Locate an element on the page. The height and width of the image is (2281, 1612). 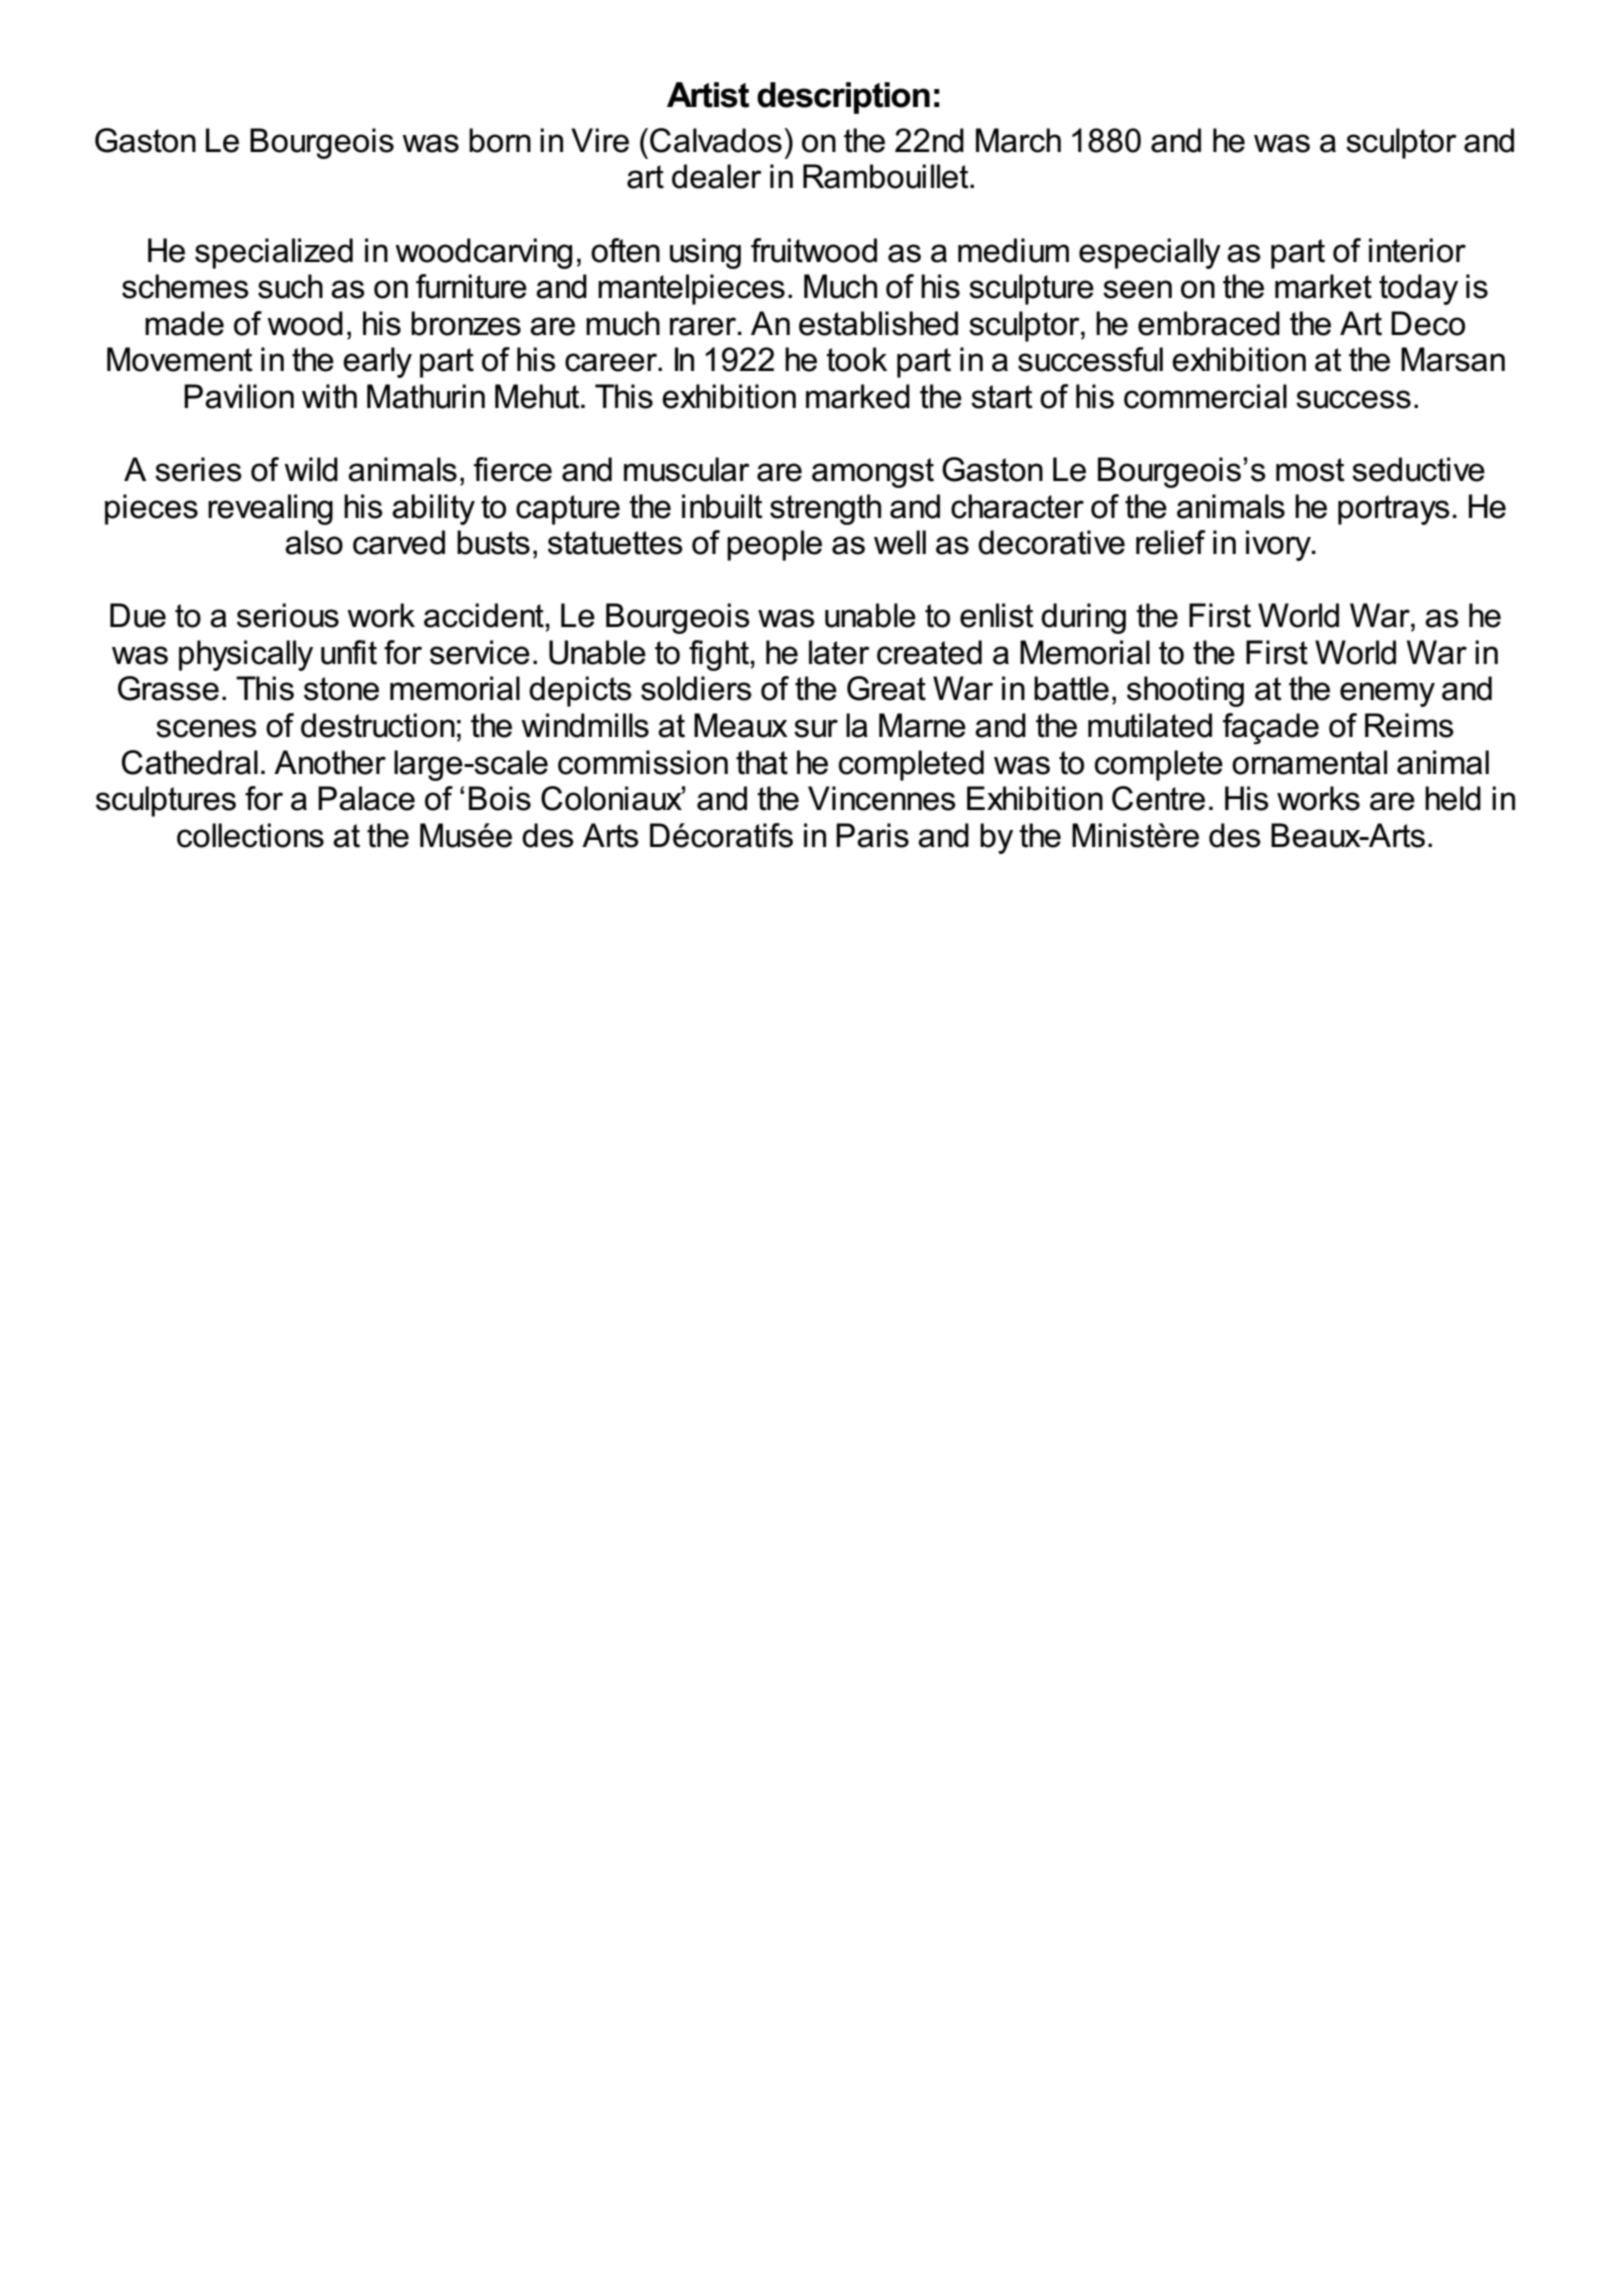
wild is located at coordinates (311, 469).
